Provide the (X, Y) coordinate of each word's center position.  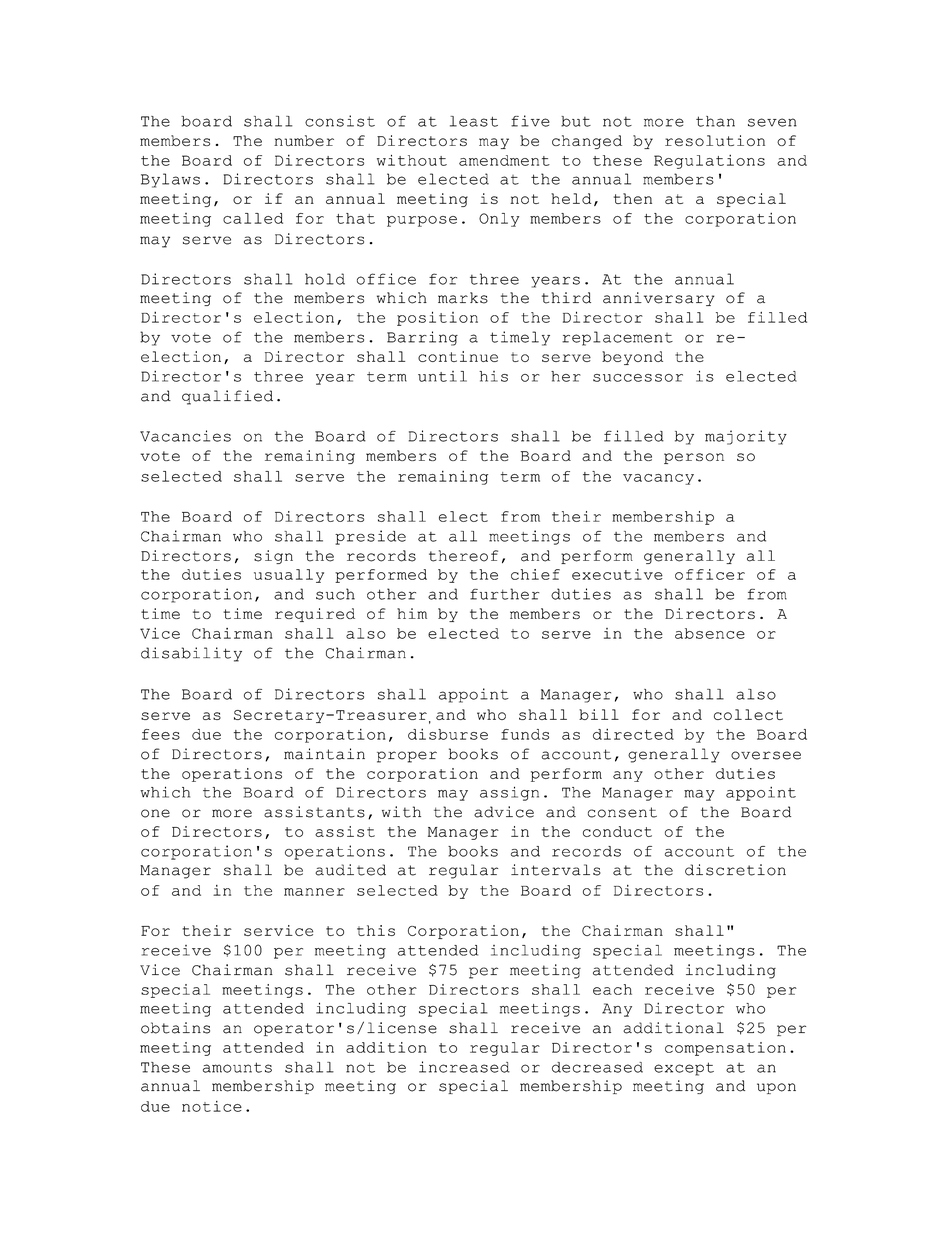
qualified (227, 397)
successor (638, 378)
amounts (237, 1067)
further (504, 594)
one (155, 813)
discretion (735, 870)
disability (191, 654)
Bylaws (170, 180)
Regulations (709, 162)
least (474, 121)
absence (710, 633)
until (442, 376)
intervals (556, 870)
